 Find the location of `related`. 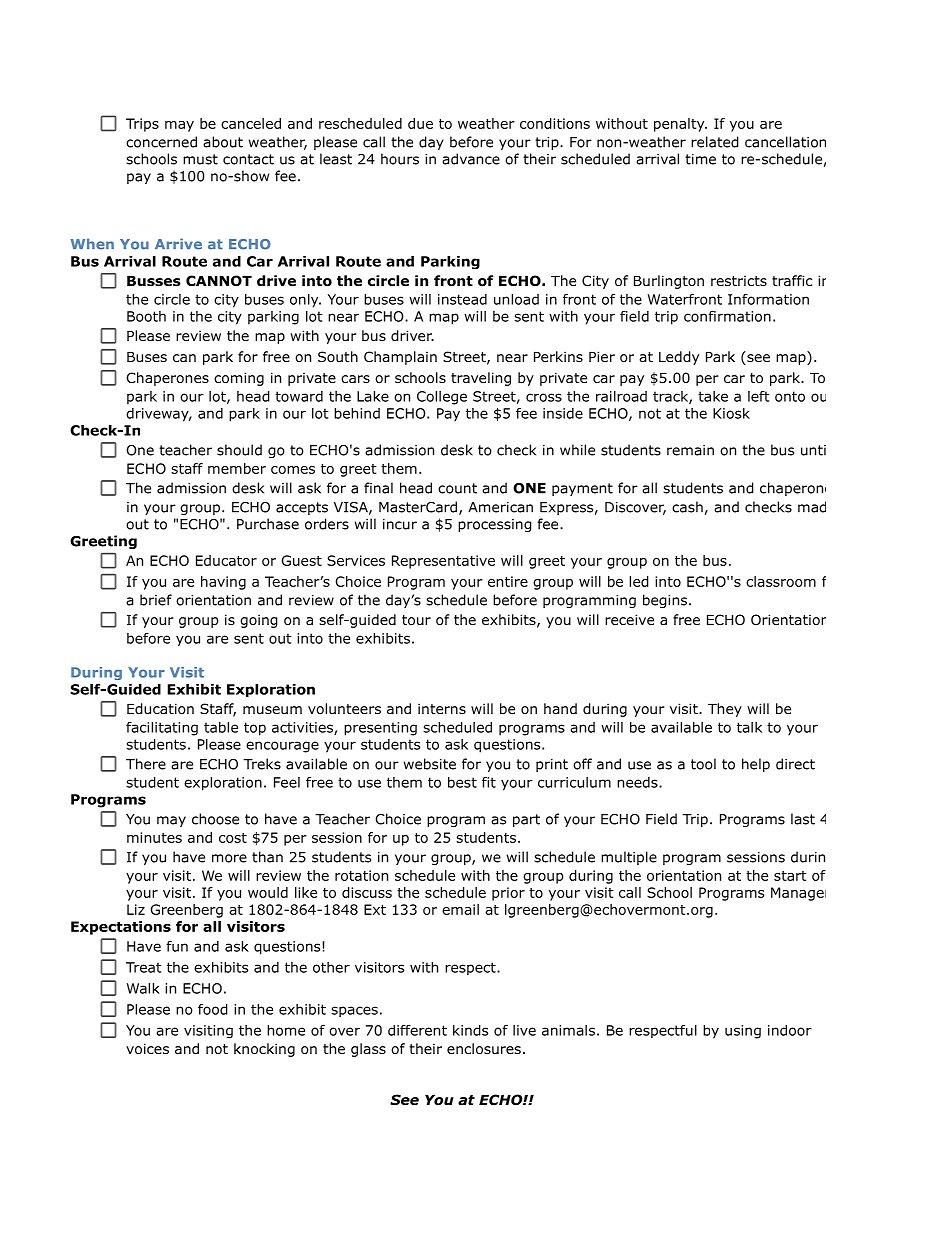

related is located at coordinates (715, 142).
